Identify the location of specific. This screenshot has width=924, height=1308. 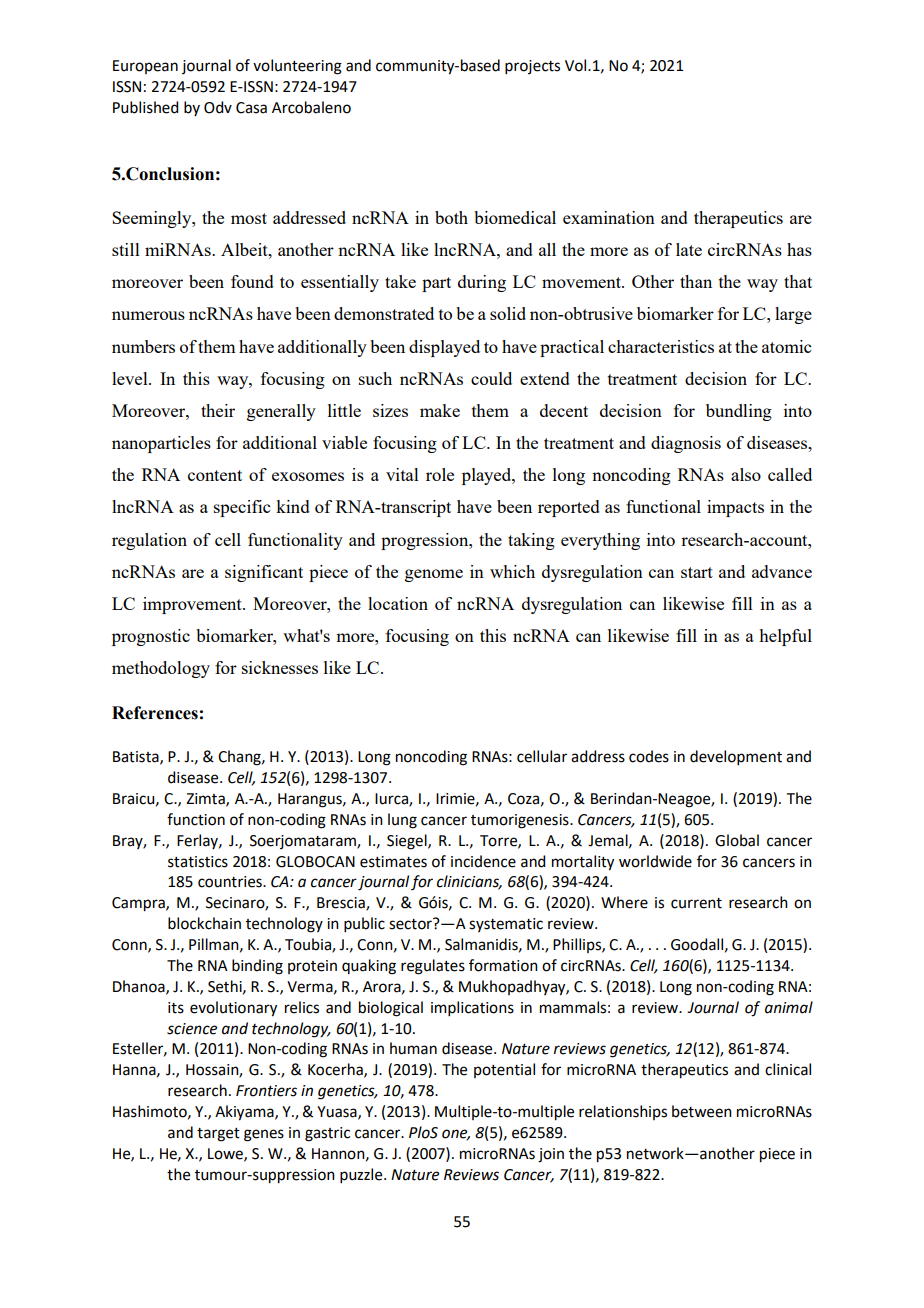
(242, 508).
